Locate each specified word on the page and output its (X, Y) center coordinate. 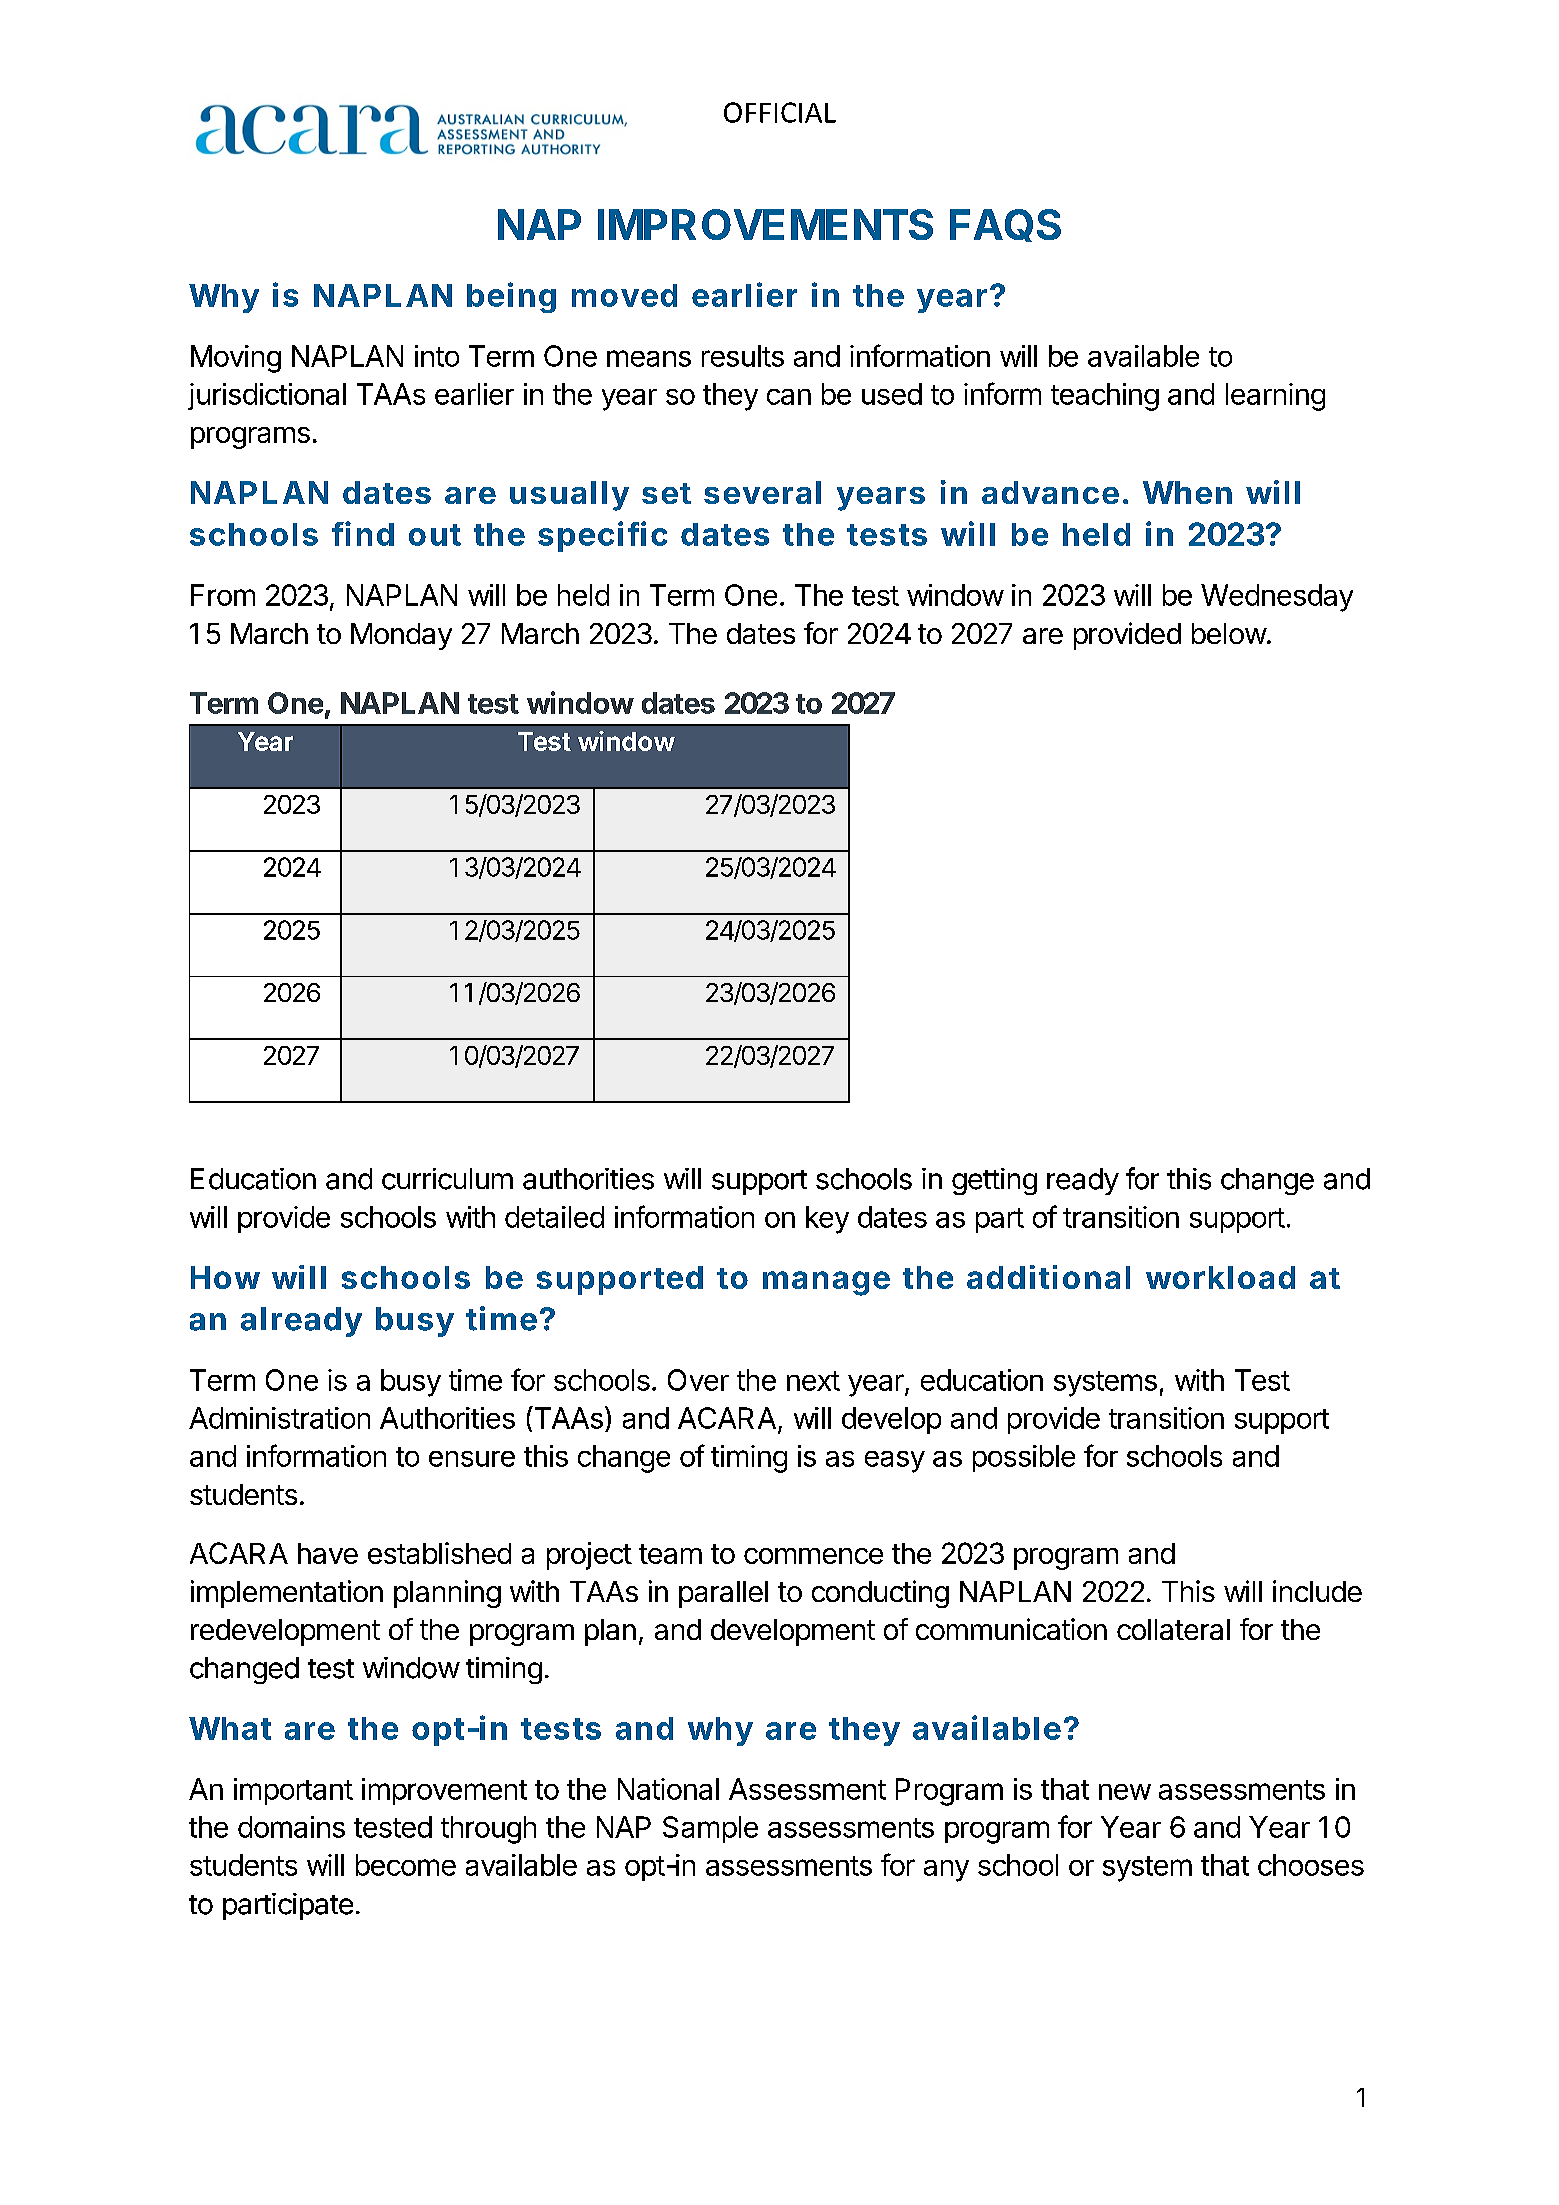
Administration (279, 1418)
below (1229, 633)
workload (1220, 1277)
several (762, 492)
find (363, 533)
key (827, 1220)
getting (994, 1181)
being (511, 297)
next (813, 1381)
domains (291, 1827)
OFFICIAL (780, 112)
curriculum (447, 1179)
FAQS (1005, 225)
